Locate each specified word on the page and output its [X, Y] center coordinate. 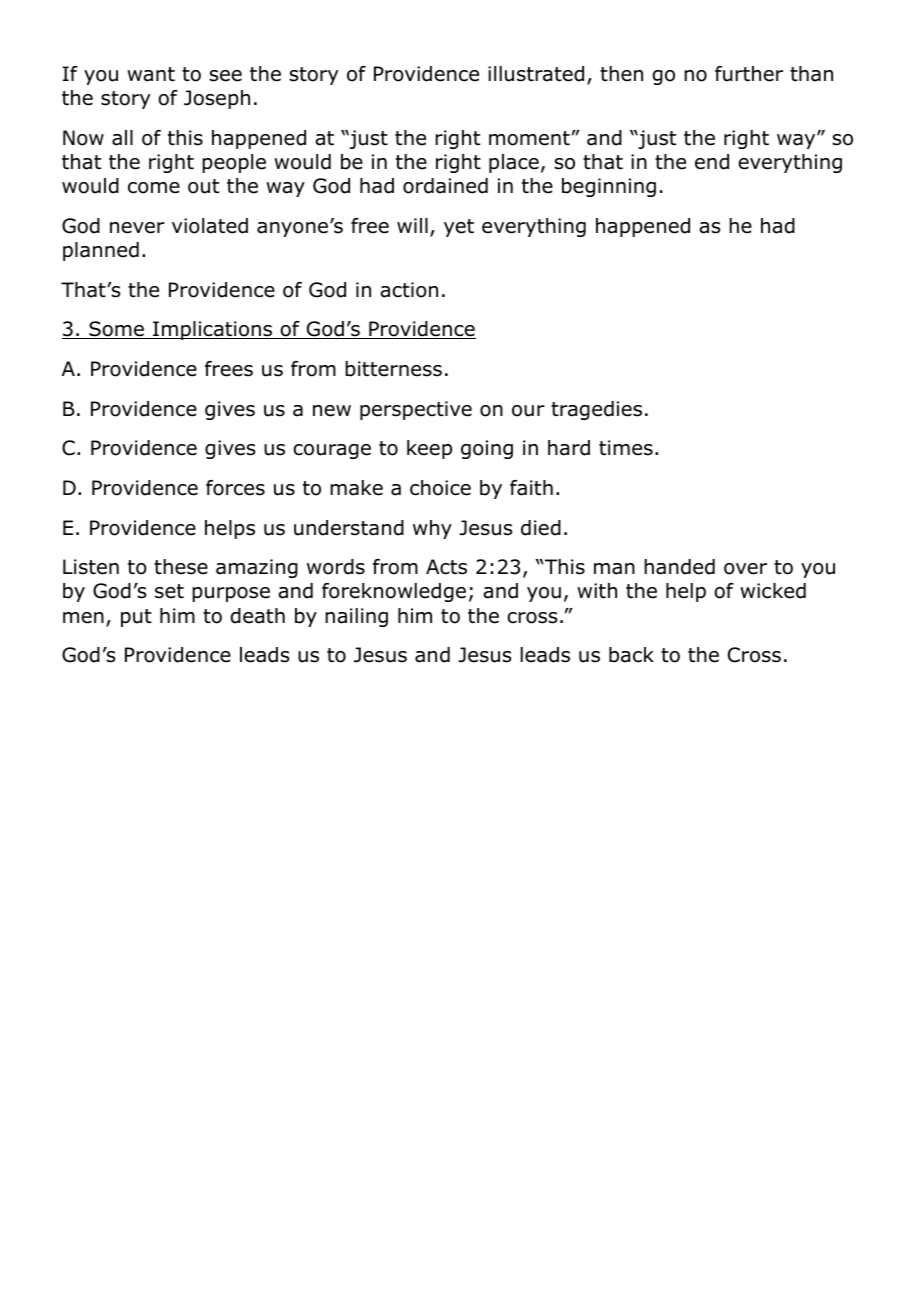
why [432, 529]
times [626, 448]
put [136, 618]
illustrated [536, 74]
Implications [213, 330]
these [181, 567]
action [409, 290]
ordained [445, 186]
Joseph [217, 99]
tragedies [596, 410]
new [332, 411]
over [745, 569]
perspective [416, 410]
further [749, 74]
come [154, 188]
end [712, 162]
